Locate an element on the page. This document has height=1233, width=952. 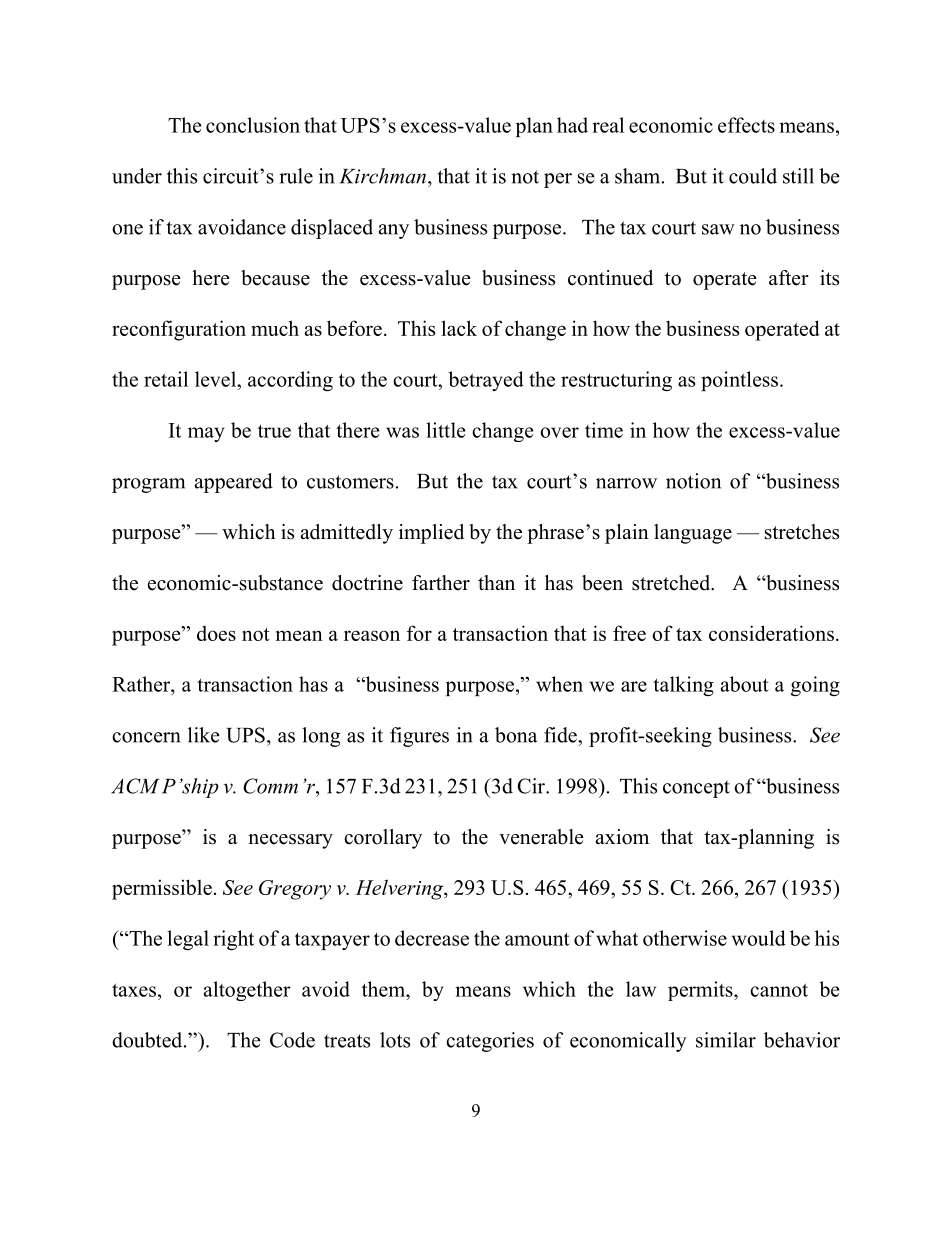
notion is located at coordinates (693, 481).
